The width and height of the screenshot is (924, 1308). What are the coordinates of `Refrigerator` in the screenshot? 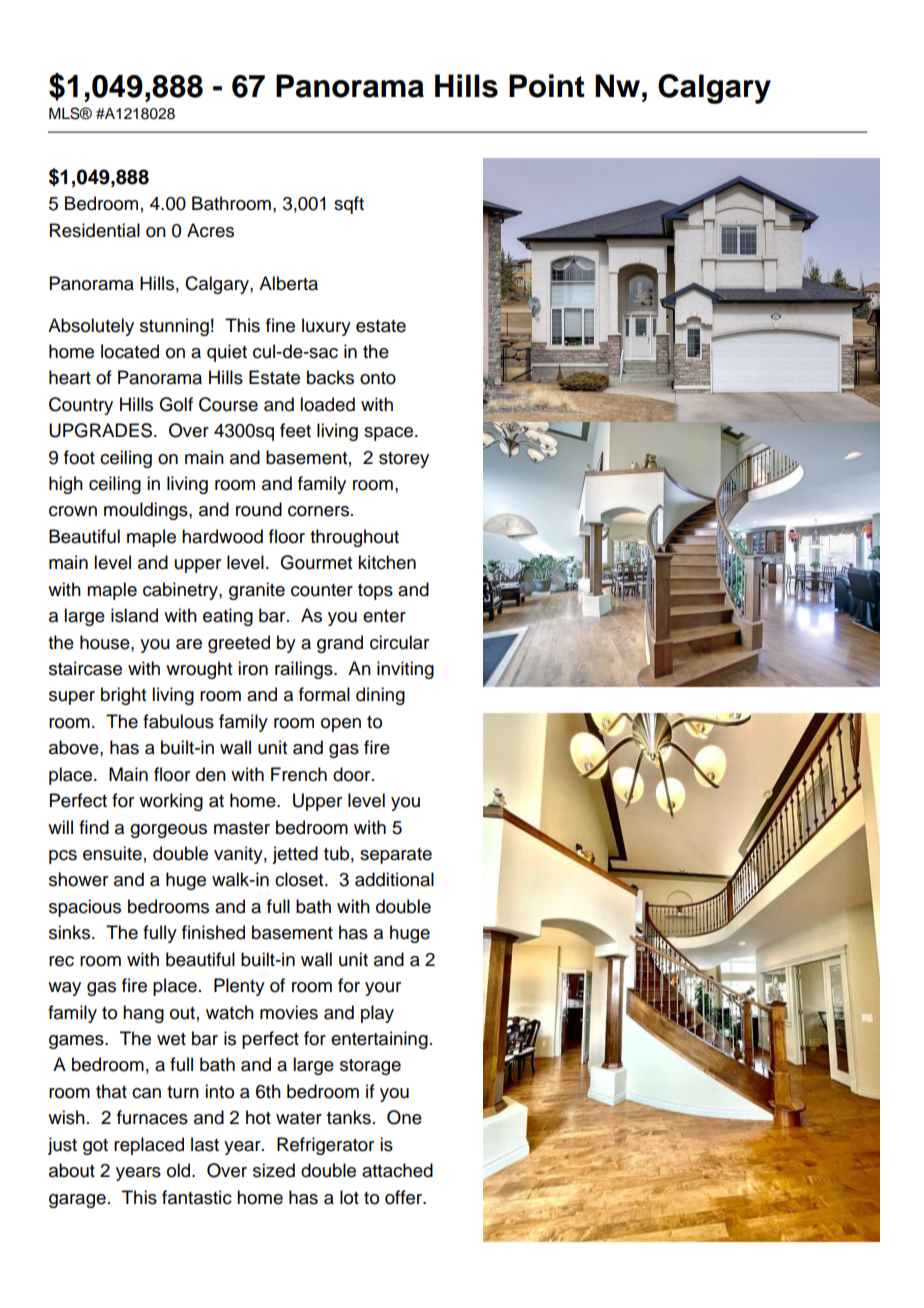 It's located at (325, 1146).
